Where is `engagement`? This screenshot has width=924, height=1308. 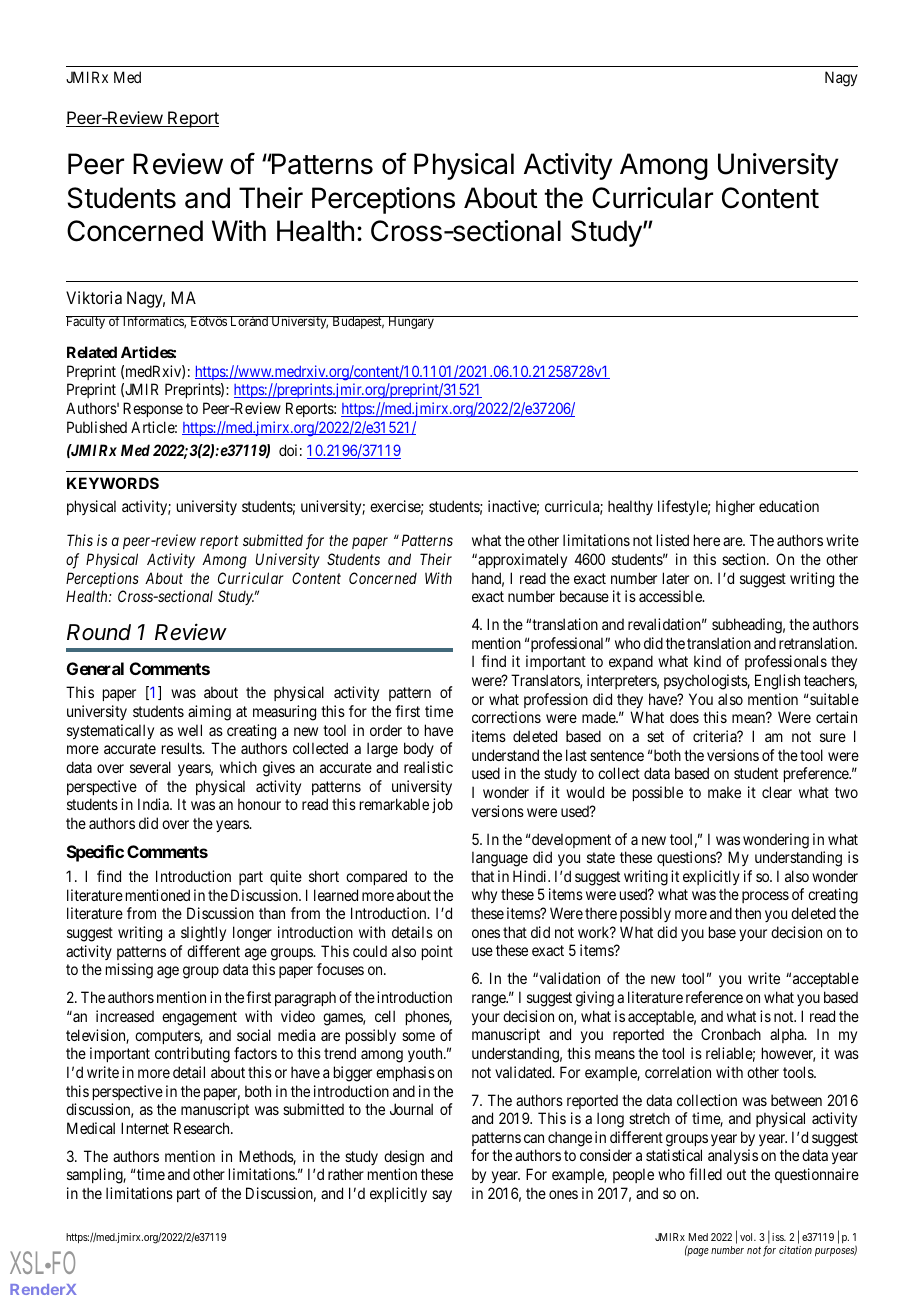 engagement is located at coordinates (199, 1018).
